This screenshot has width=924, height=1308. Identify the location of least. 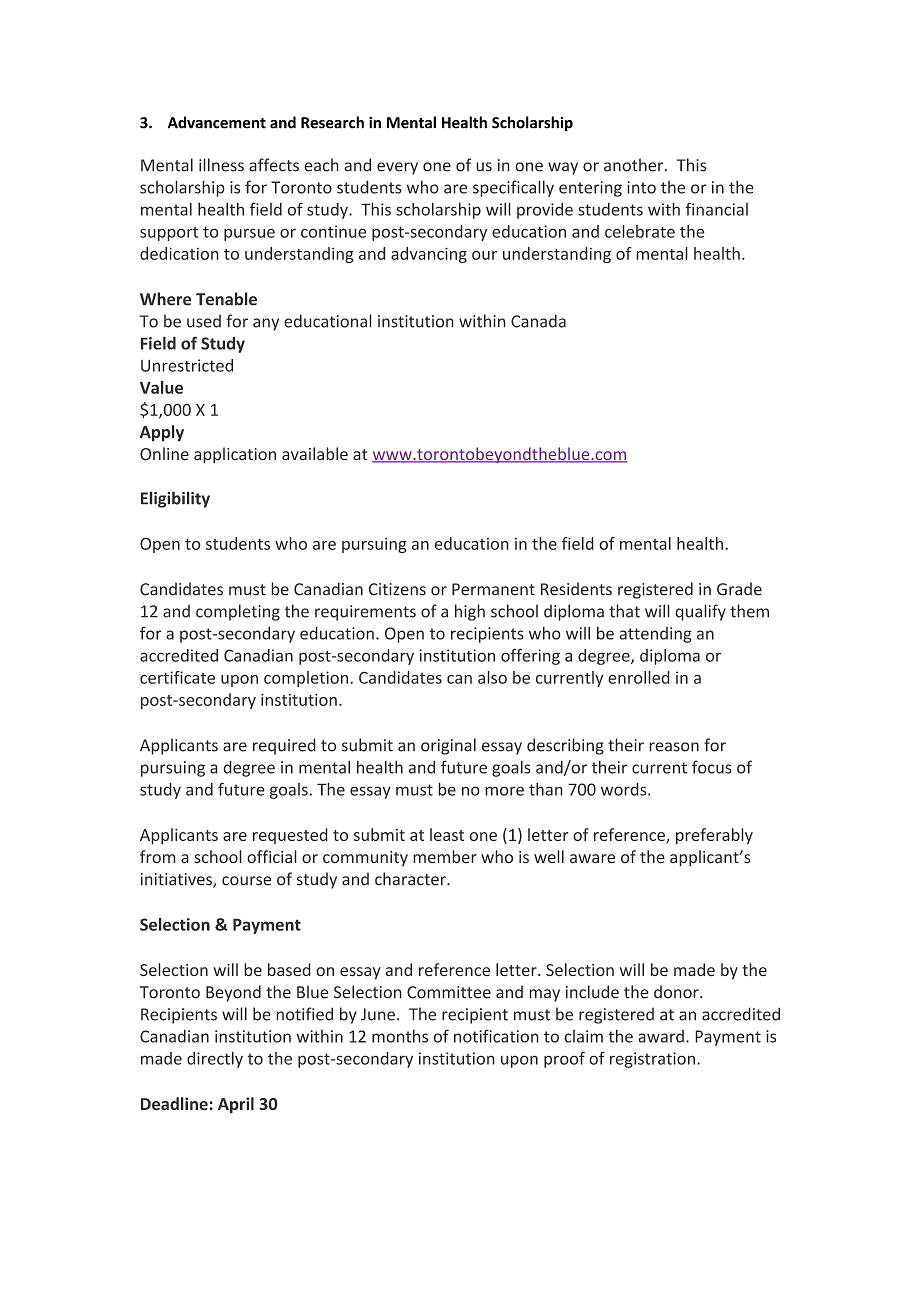
(447, 834).
